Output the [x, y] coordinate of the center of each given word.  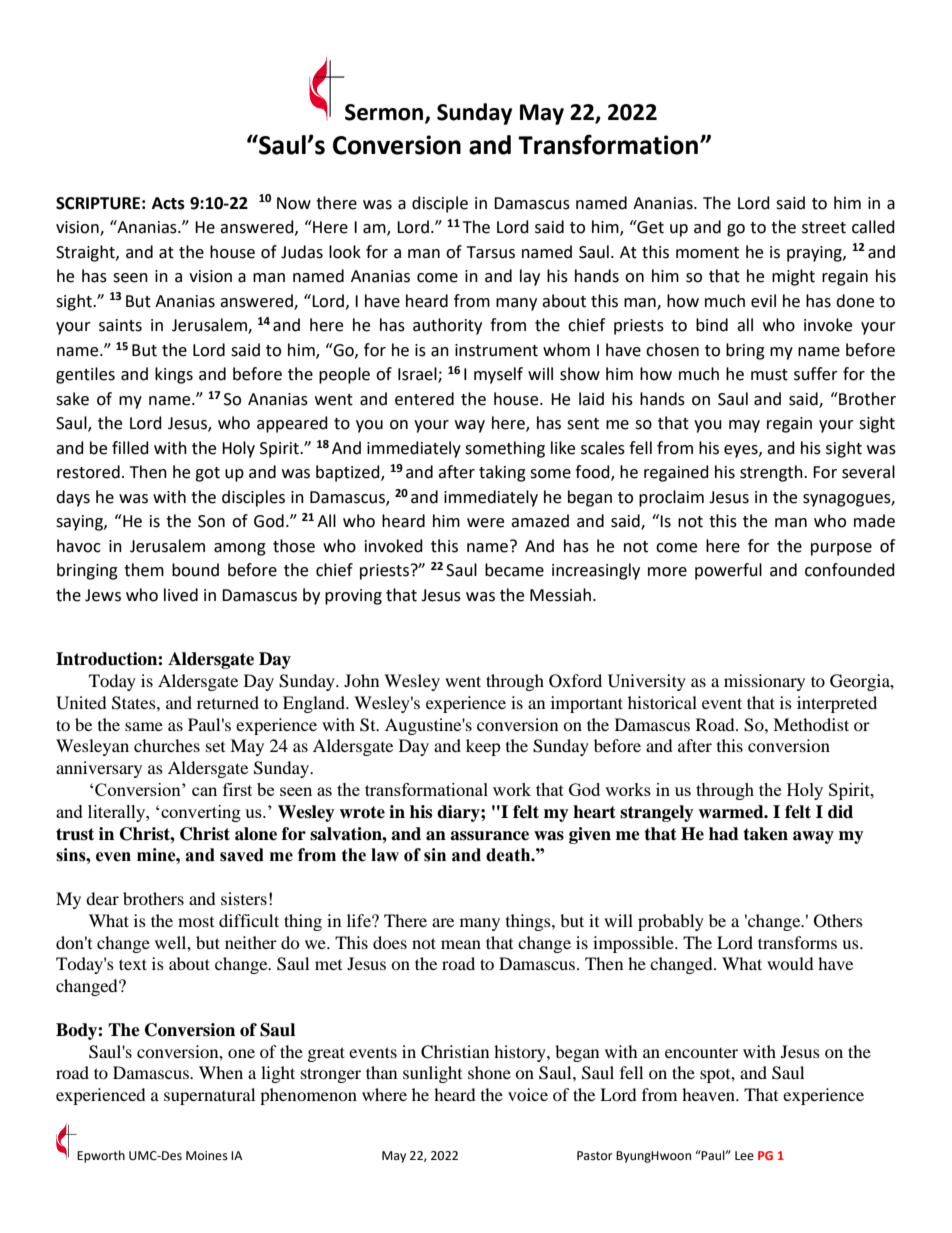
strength [772, 473]
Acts [168, 203]
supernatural [209, 1096]
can [204, 791]
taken [765, 834]
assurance [489, 836]
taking [502, 473]
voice [528, 1094]
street [824, 228]
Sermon [385, 113]
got [207, 474]
